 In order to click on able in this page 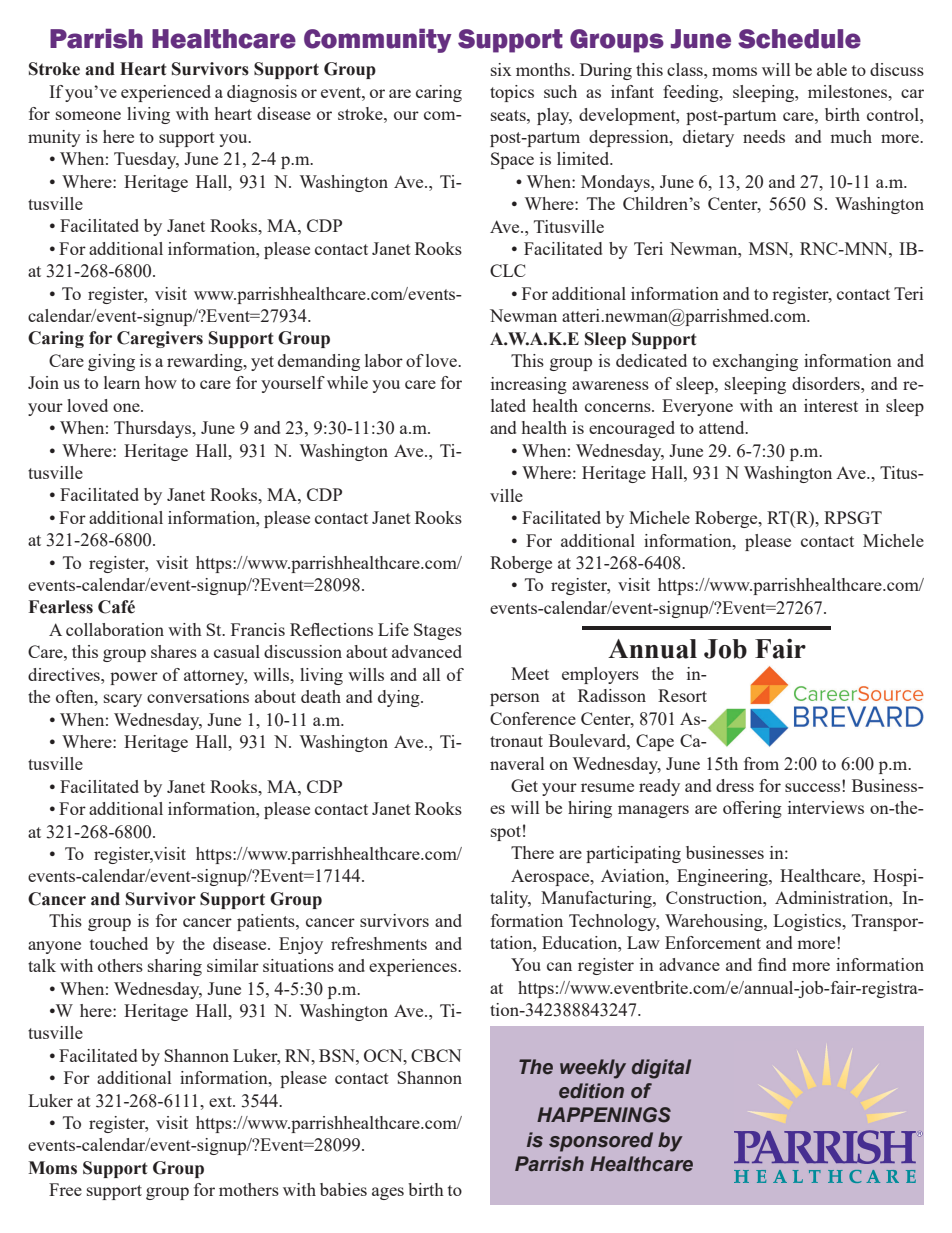, I will do `click(832, 69)`.
